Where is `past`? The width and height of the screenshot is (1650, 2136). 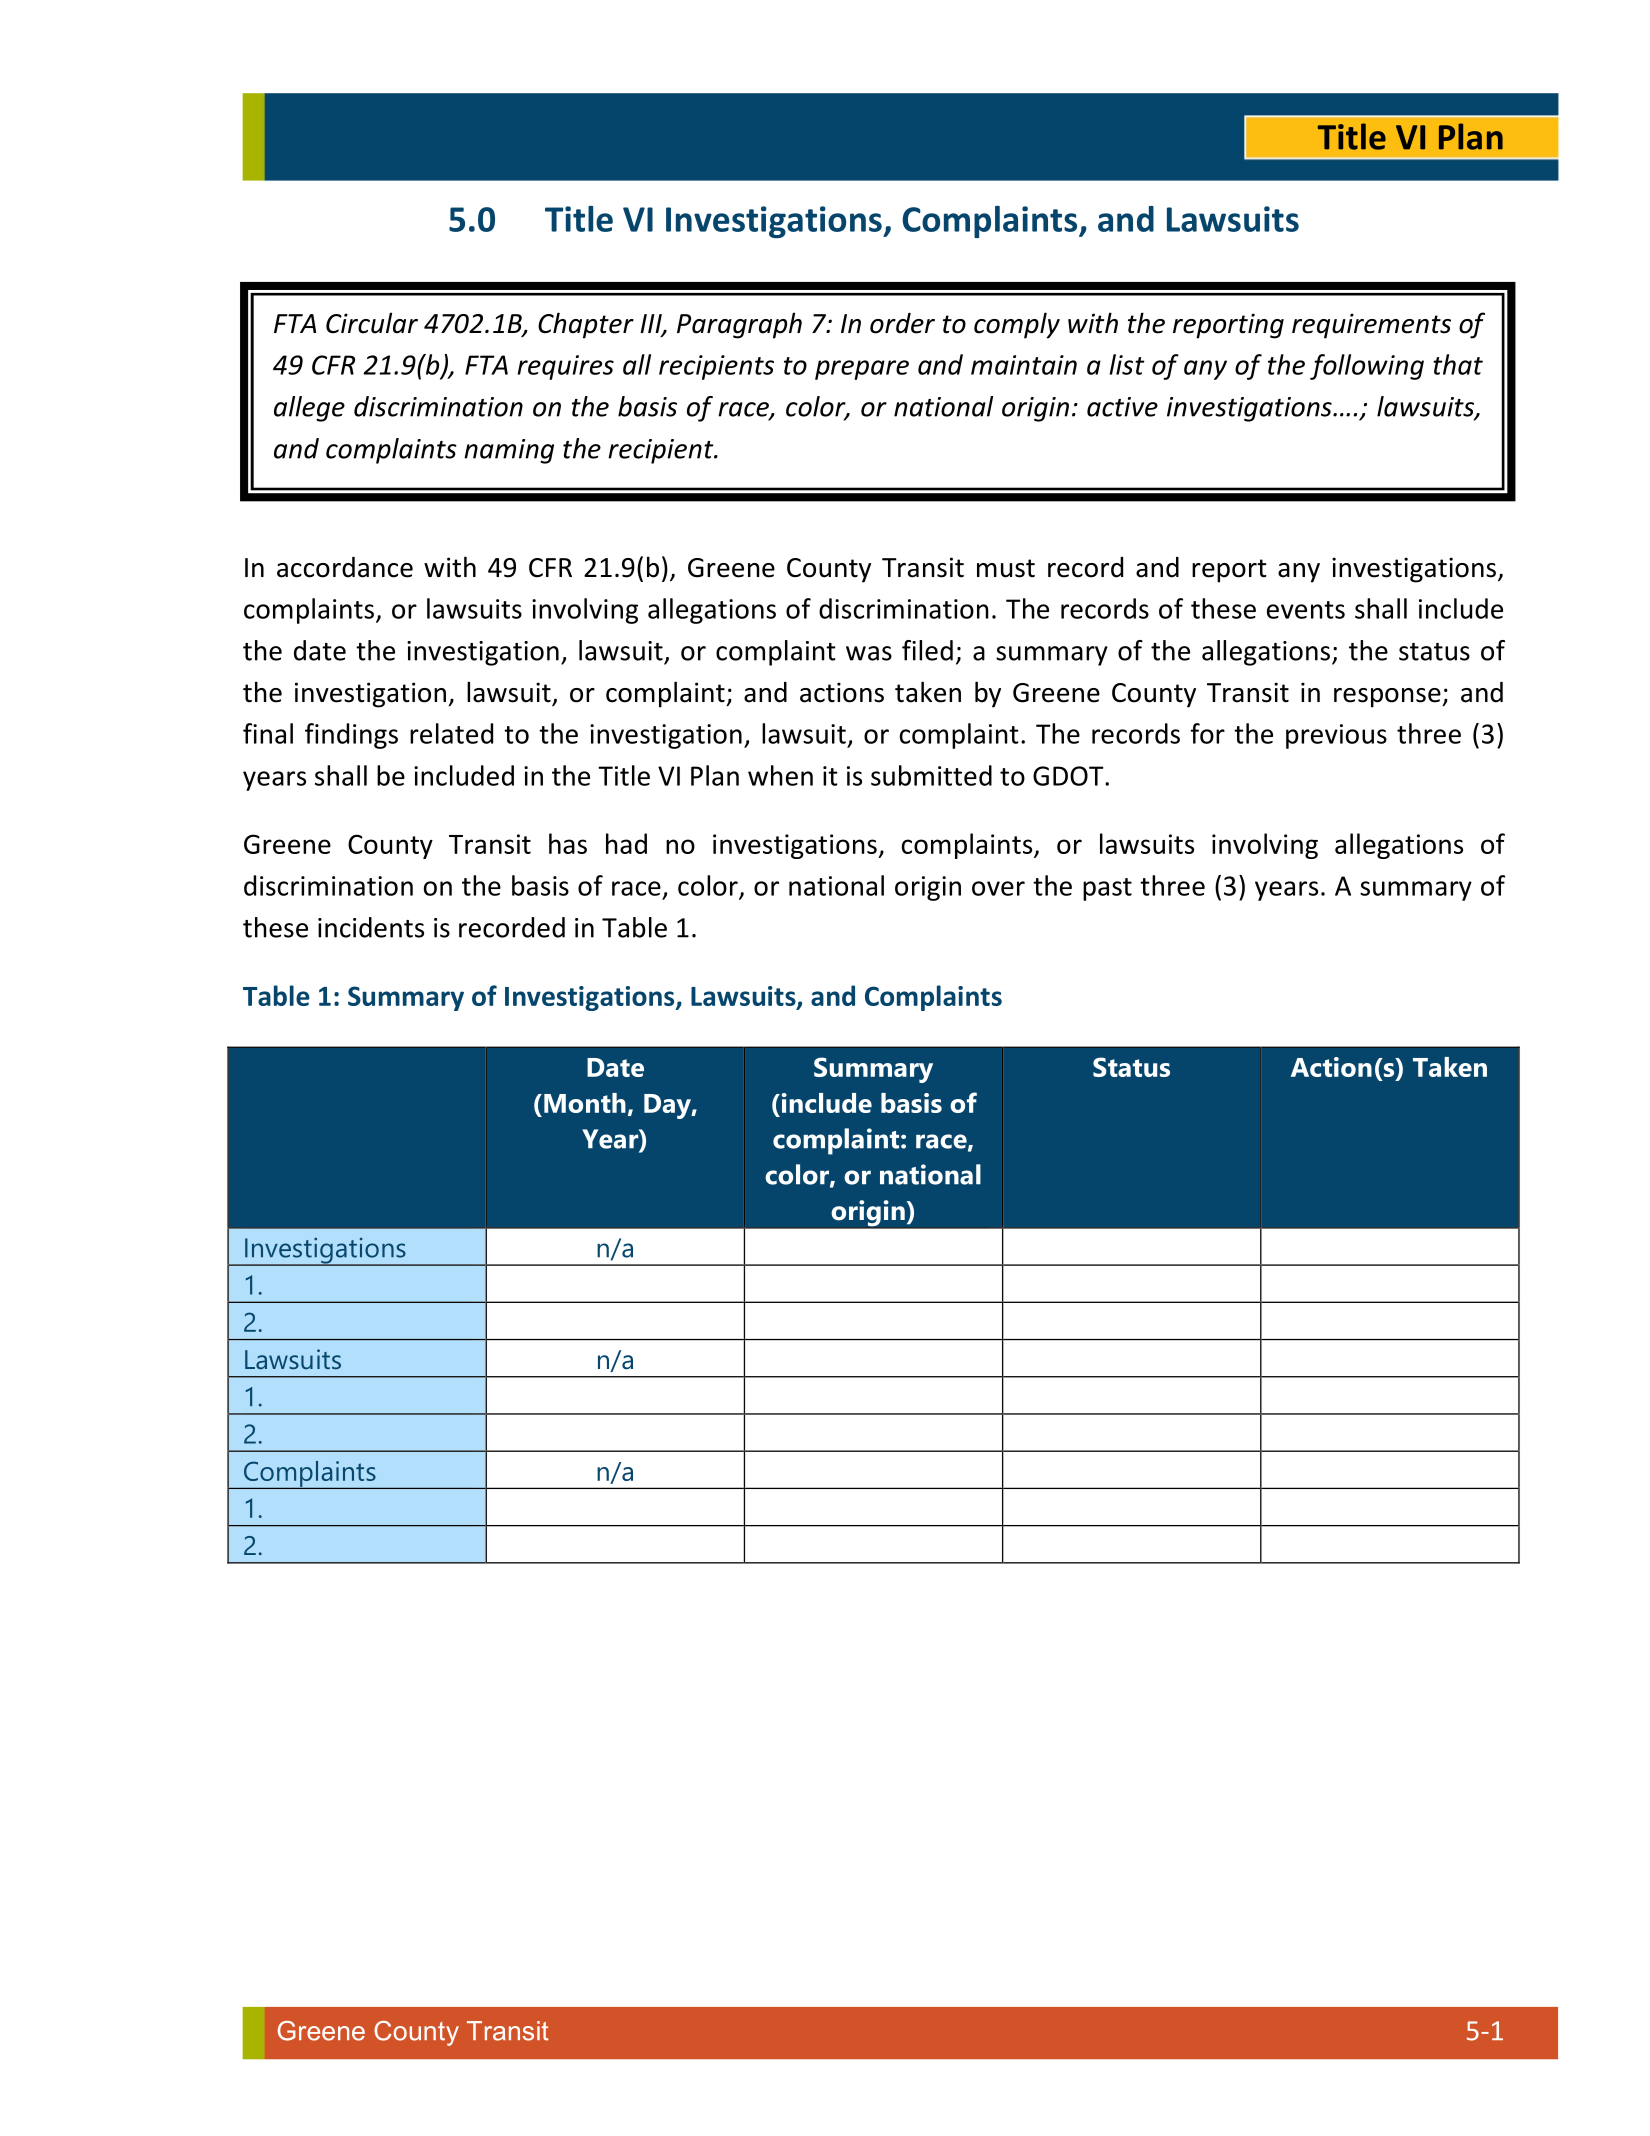 past is located at coordinates (1107, 889).
